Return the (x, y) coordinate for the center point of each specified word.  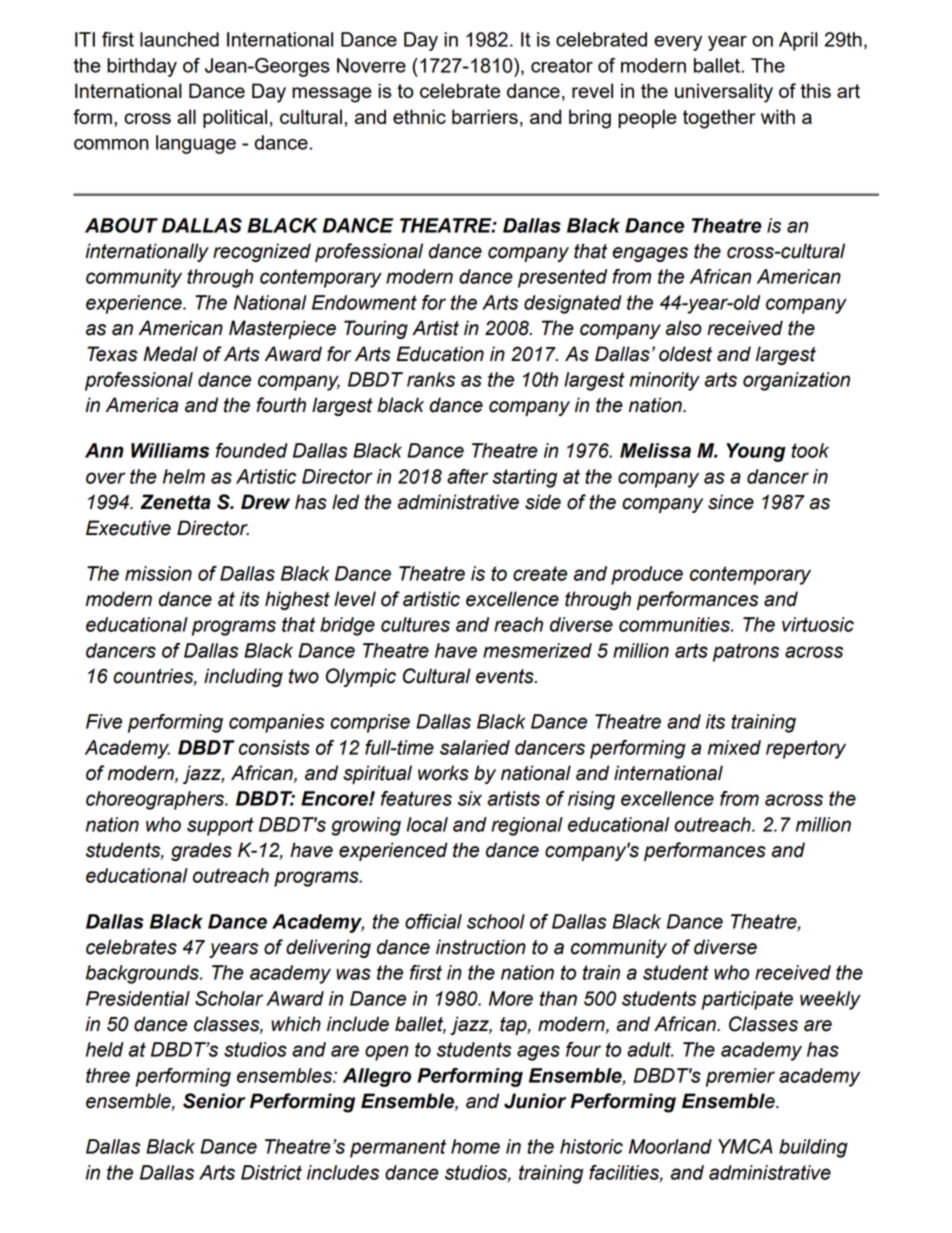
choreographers (156, 800)
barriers (485, 116)
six (470, 798)
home (475, 1146)
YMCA (745, 1146)
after (467, 476)
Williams (170, 450)
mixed (734, 747)
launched (179, 39)
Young (756, 452)
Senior (214, 1101)
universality (724, 93)
